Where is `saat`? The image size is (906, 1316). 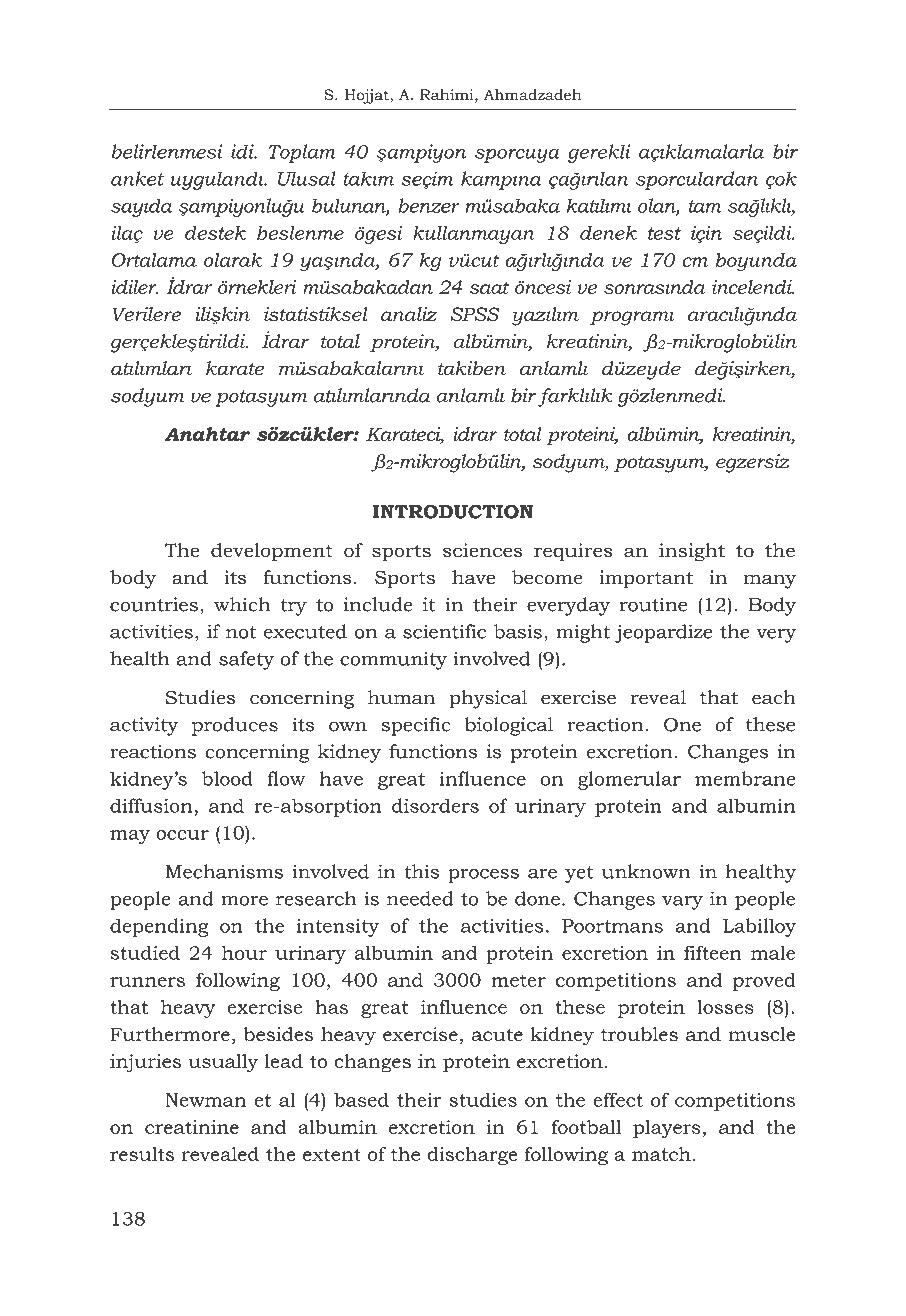 saat is located at coordinates (489, 287).
